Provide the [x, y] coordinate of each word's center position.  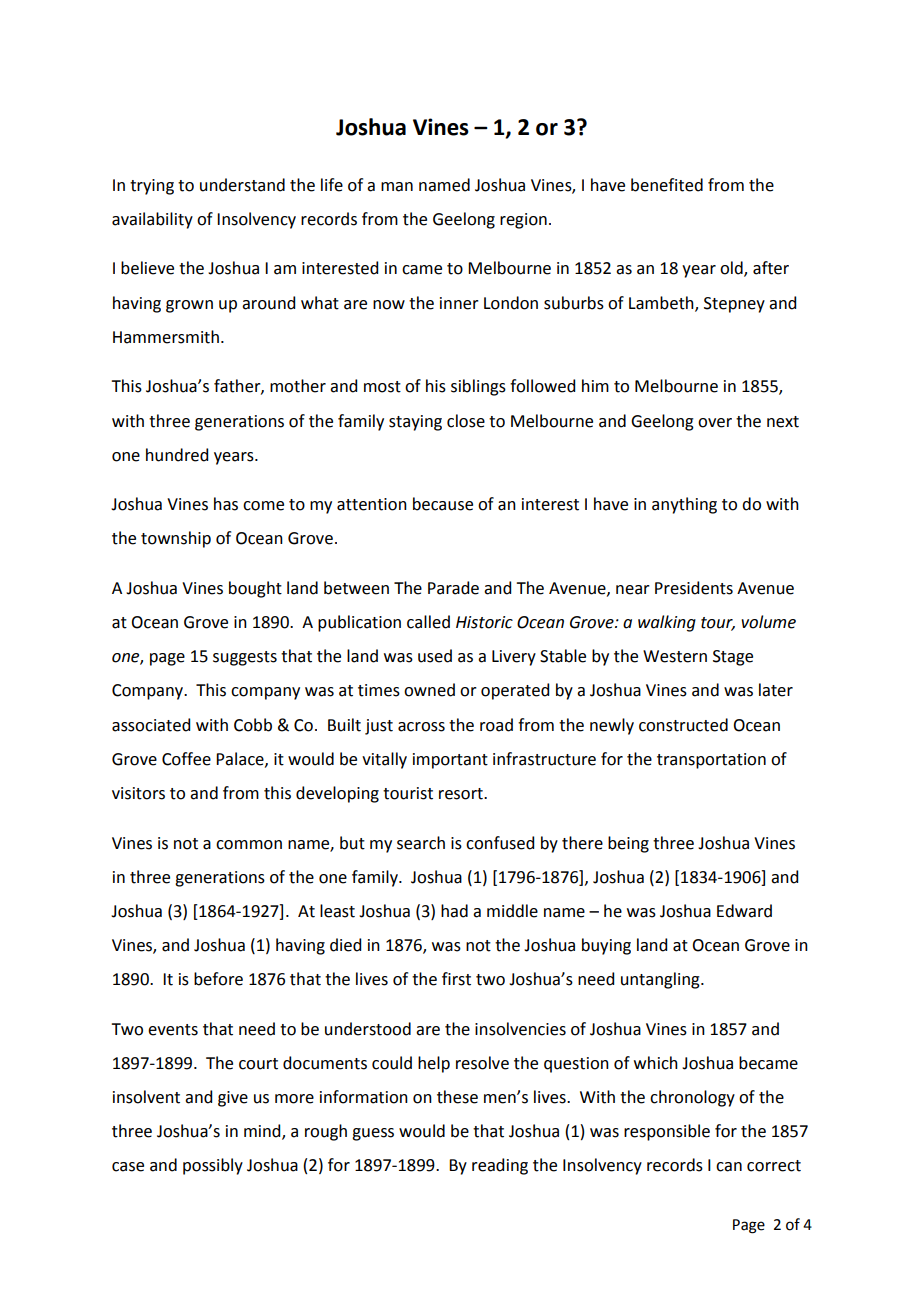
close [466, 421]
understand [242, 185]
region [523, 221]
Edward [744, 911]
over [715, 423]
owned [429, 690]
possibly [213, 1166]
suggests [245, 658]
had [454, 911]
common [249, 845]
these [457, 1097]
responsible [667, 1132]
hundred [177, 455]
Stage [733, 658]
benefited [667, 185]
